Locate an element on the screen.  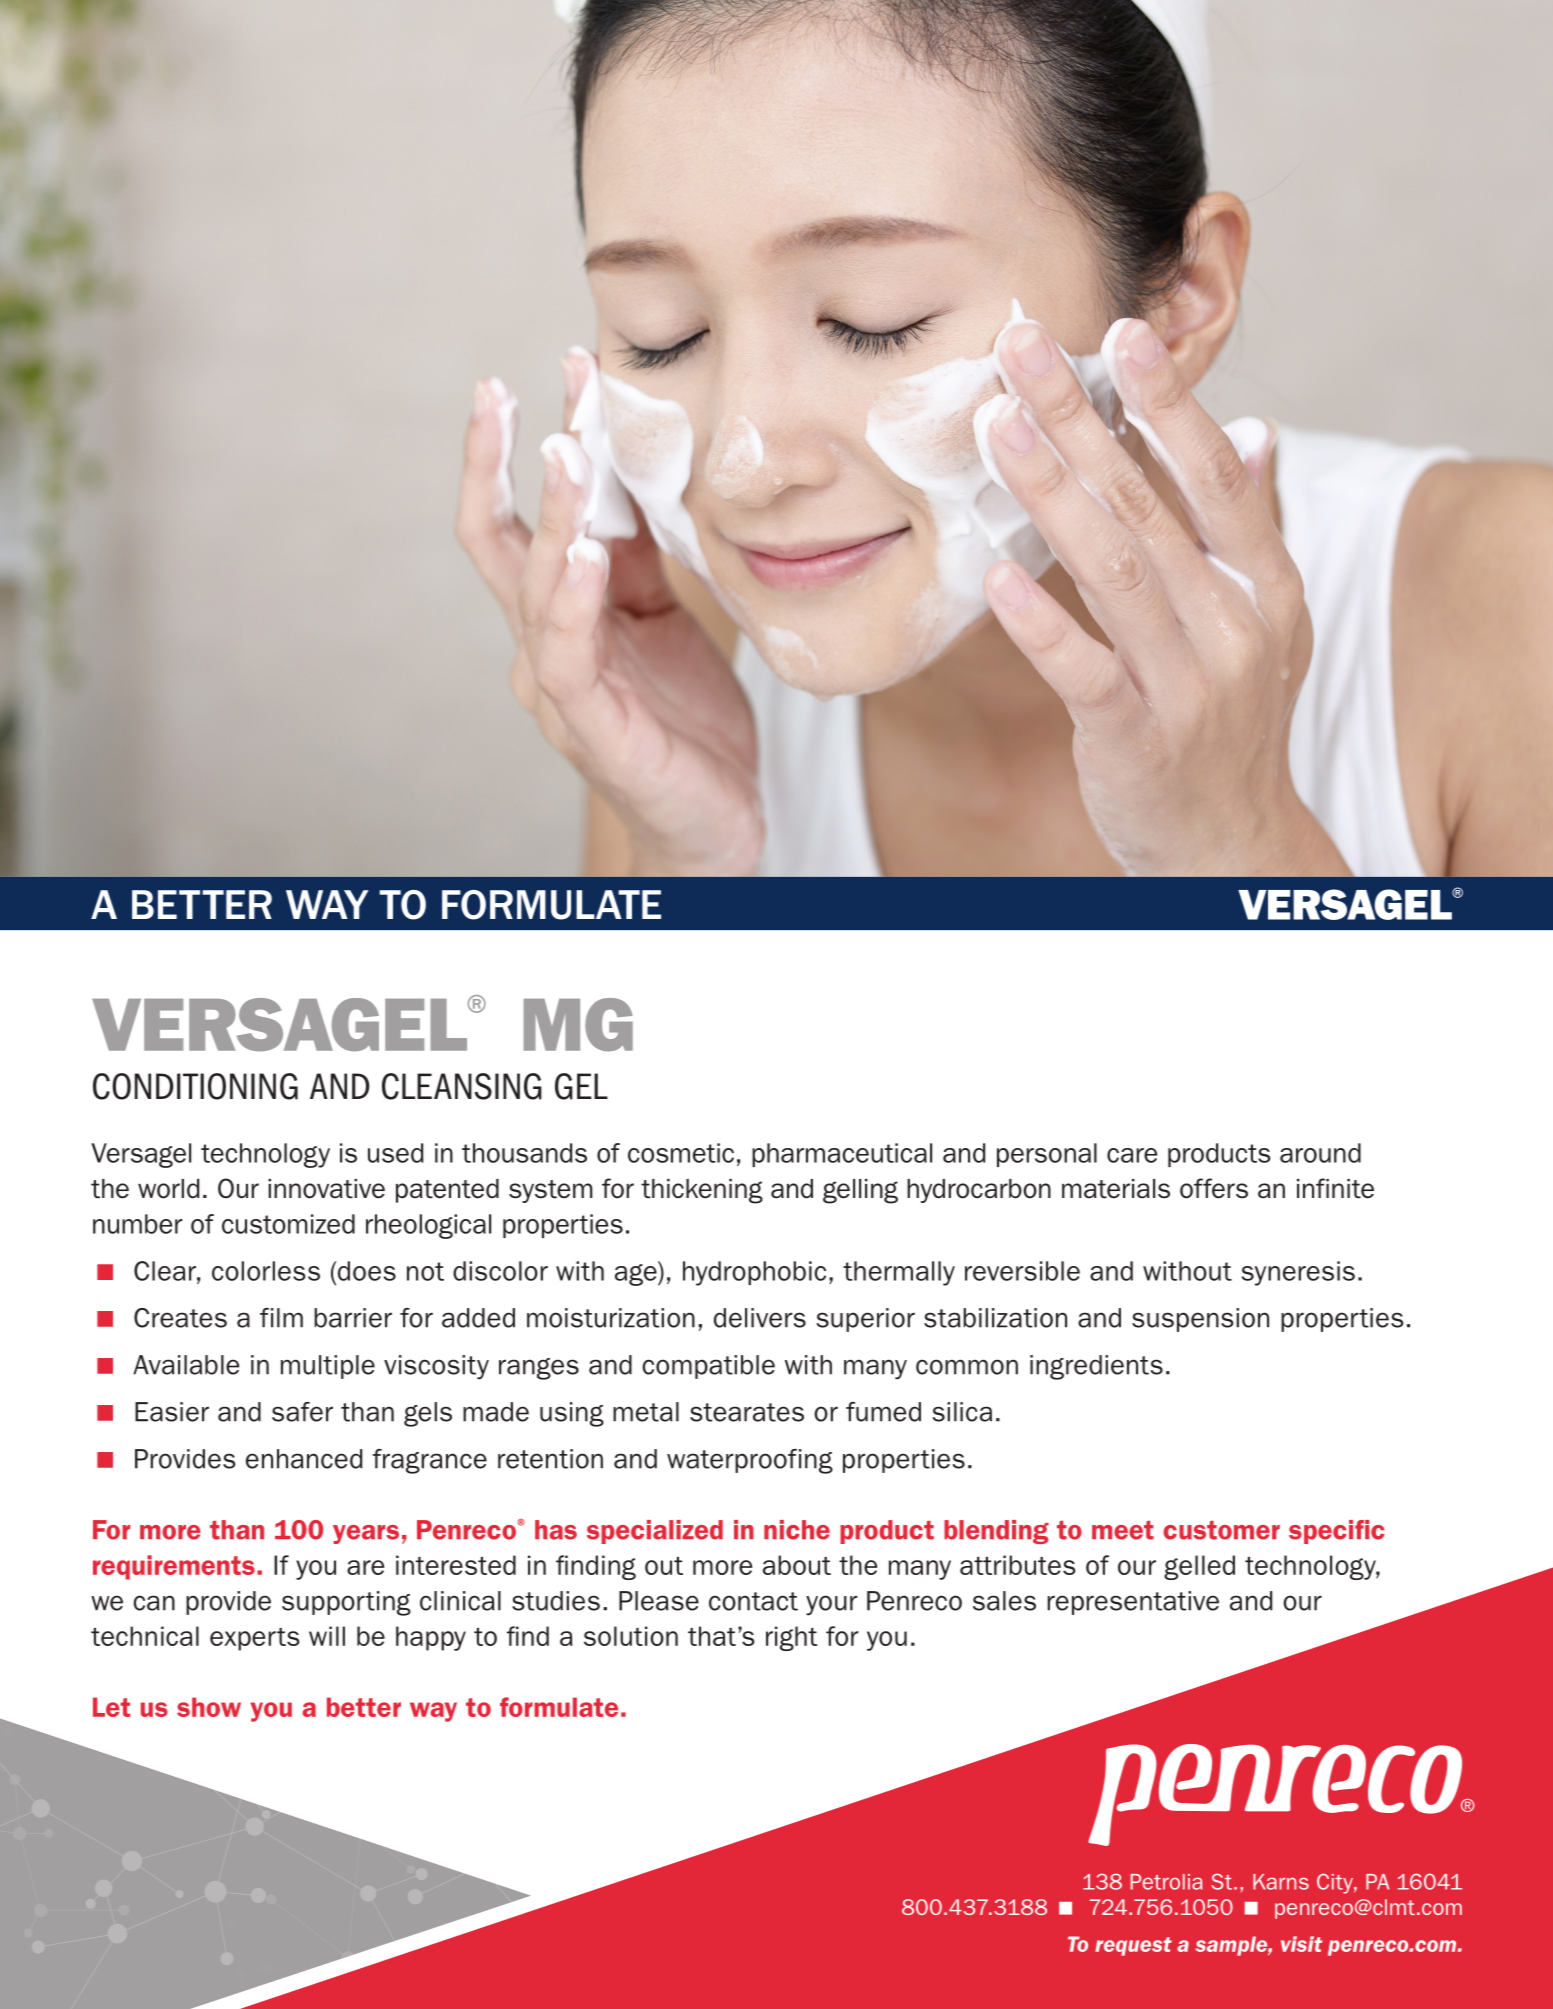
right is located at coordinates (791, 1638).
